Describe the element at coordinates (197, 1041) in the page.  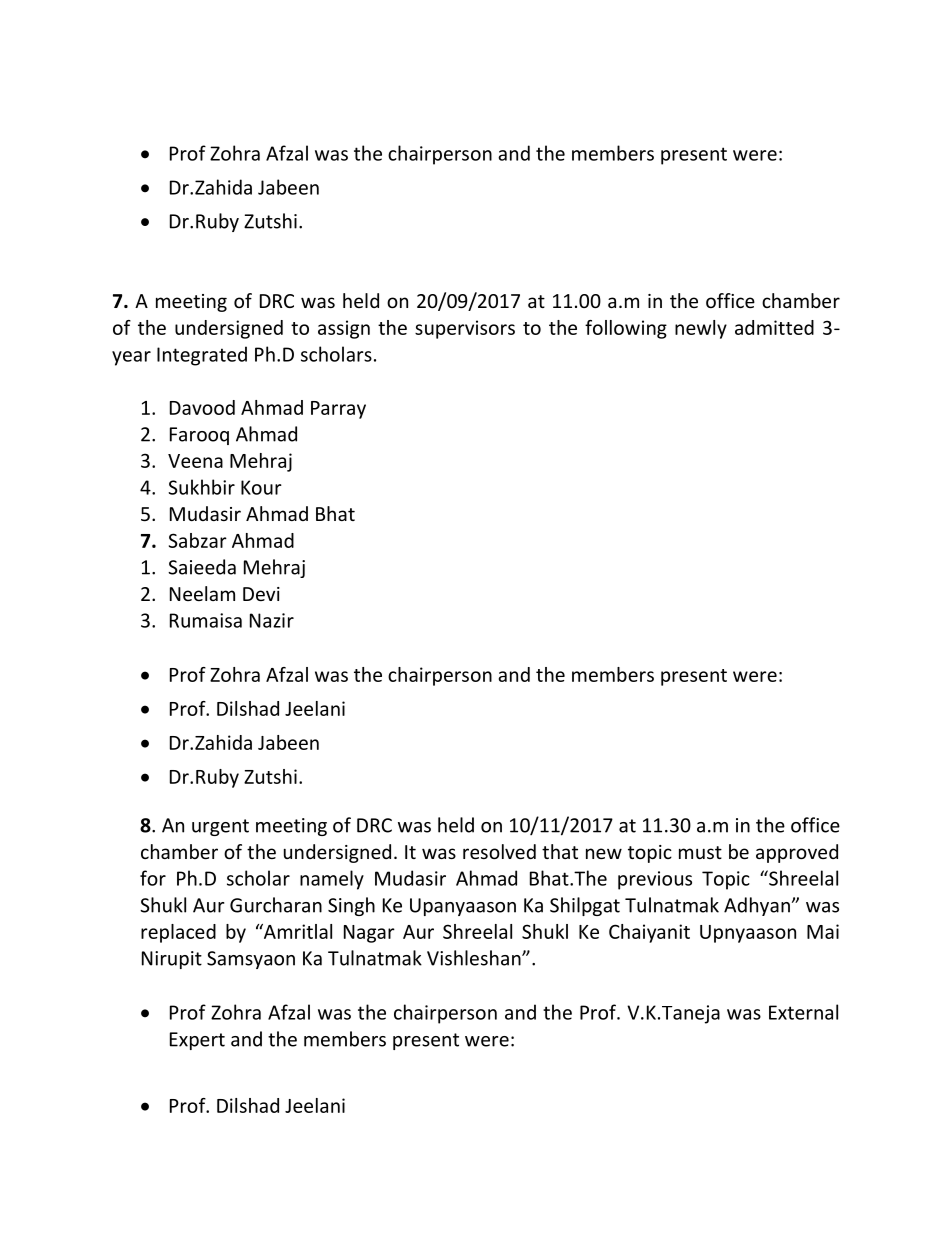
I see `Expert` at that location.
